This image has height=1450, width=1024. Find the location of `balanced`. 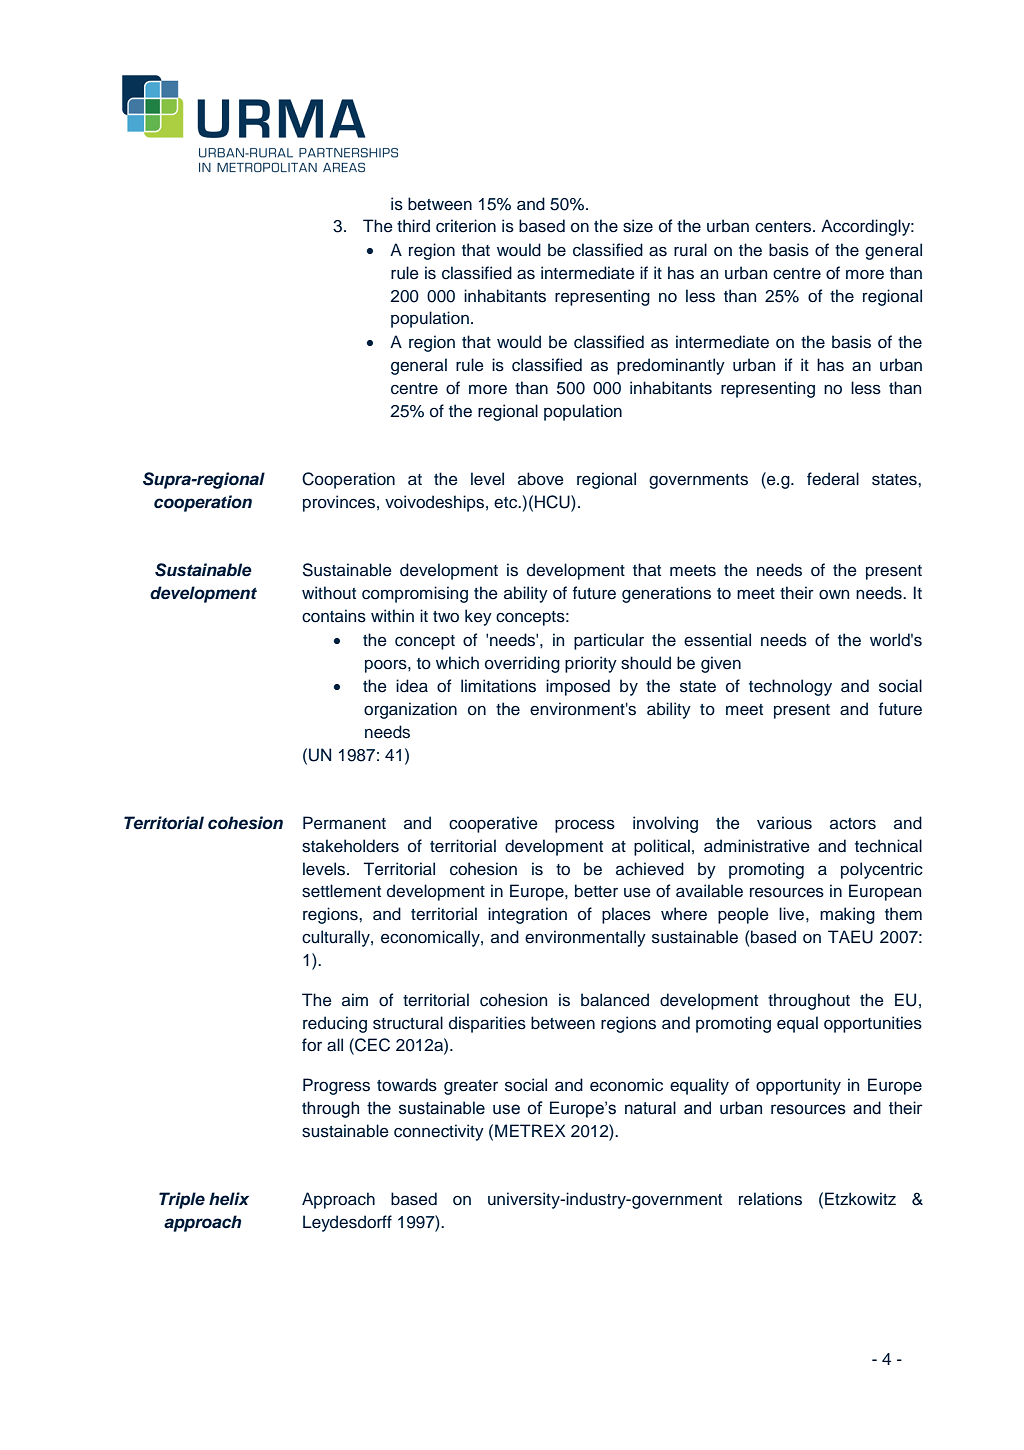

balanced is located at coordinates (615, 1000).
